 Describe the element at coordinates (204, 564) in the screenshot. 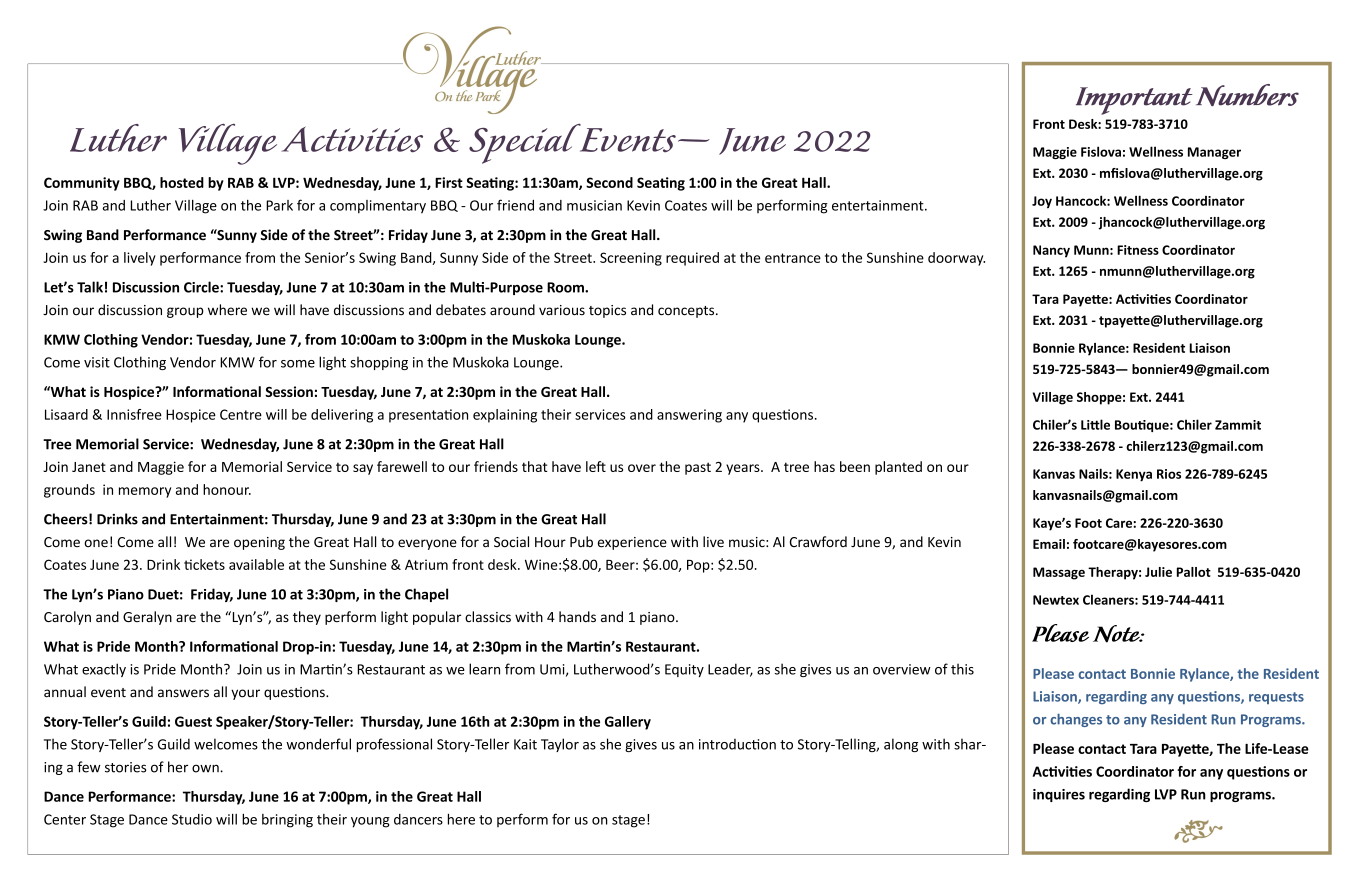

I see `tickets` at that location.
